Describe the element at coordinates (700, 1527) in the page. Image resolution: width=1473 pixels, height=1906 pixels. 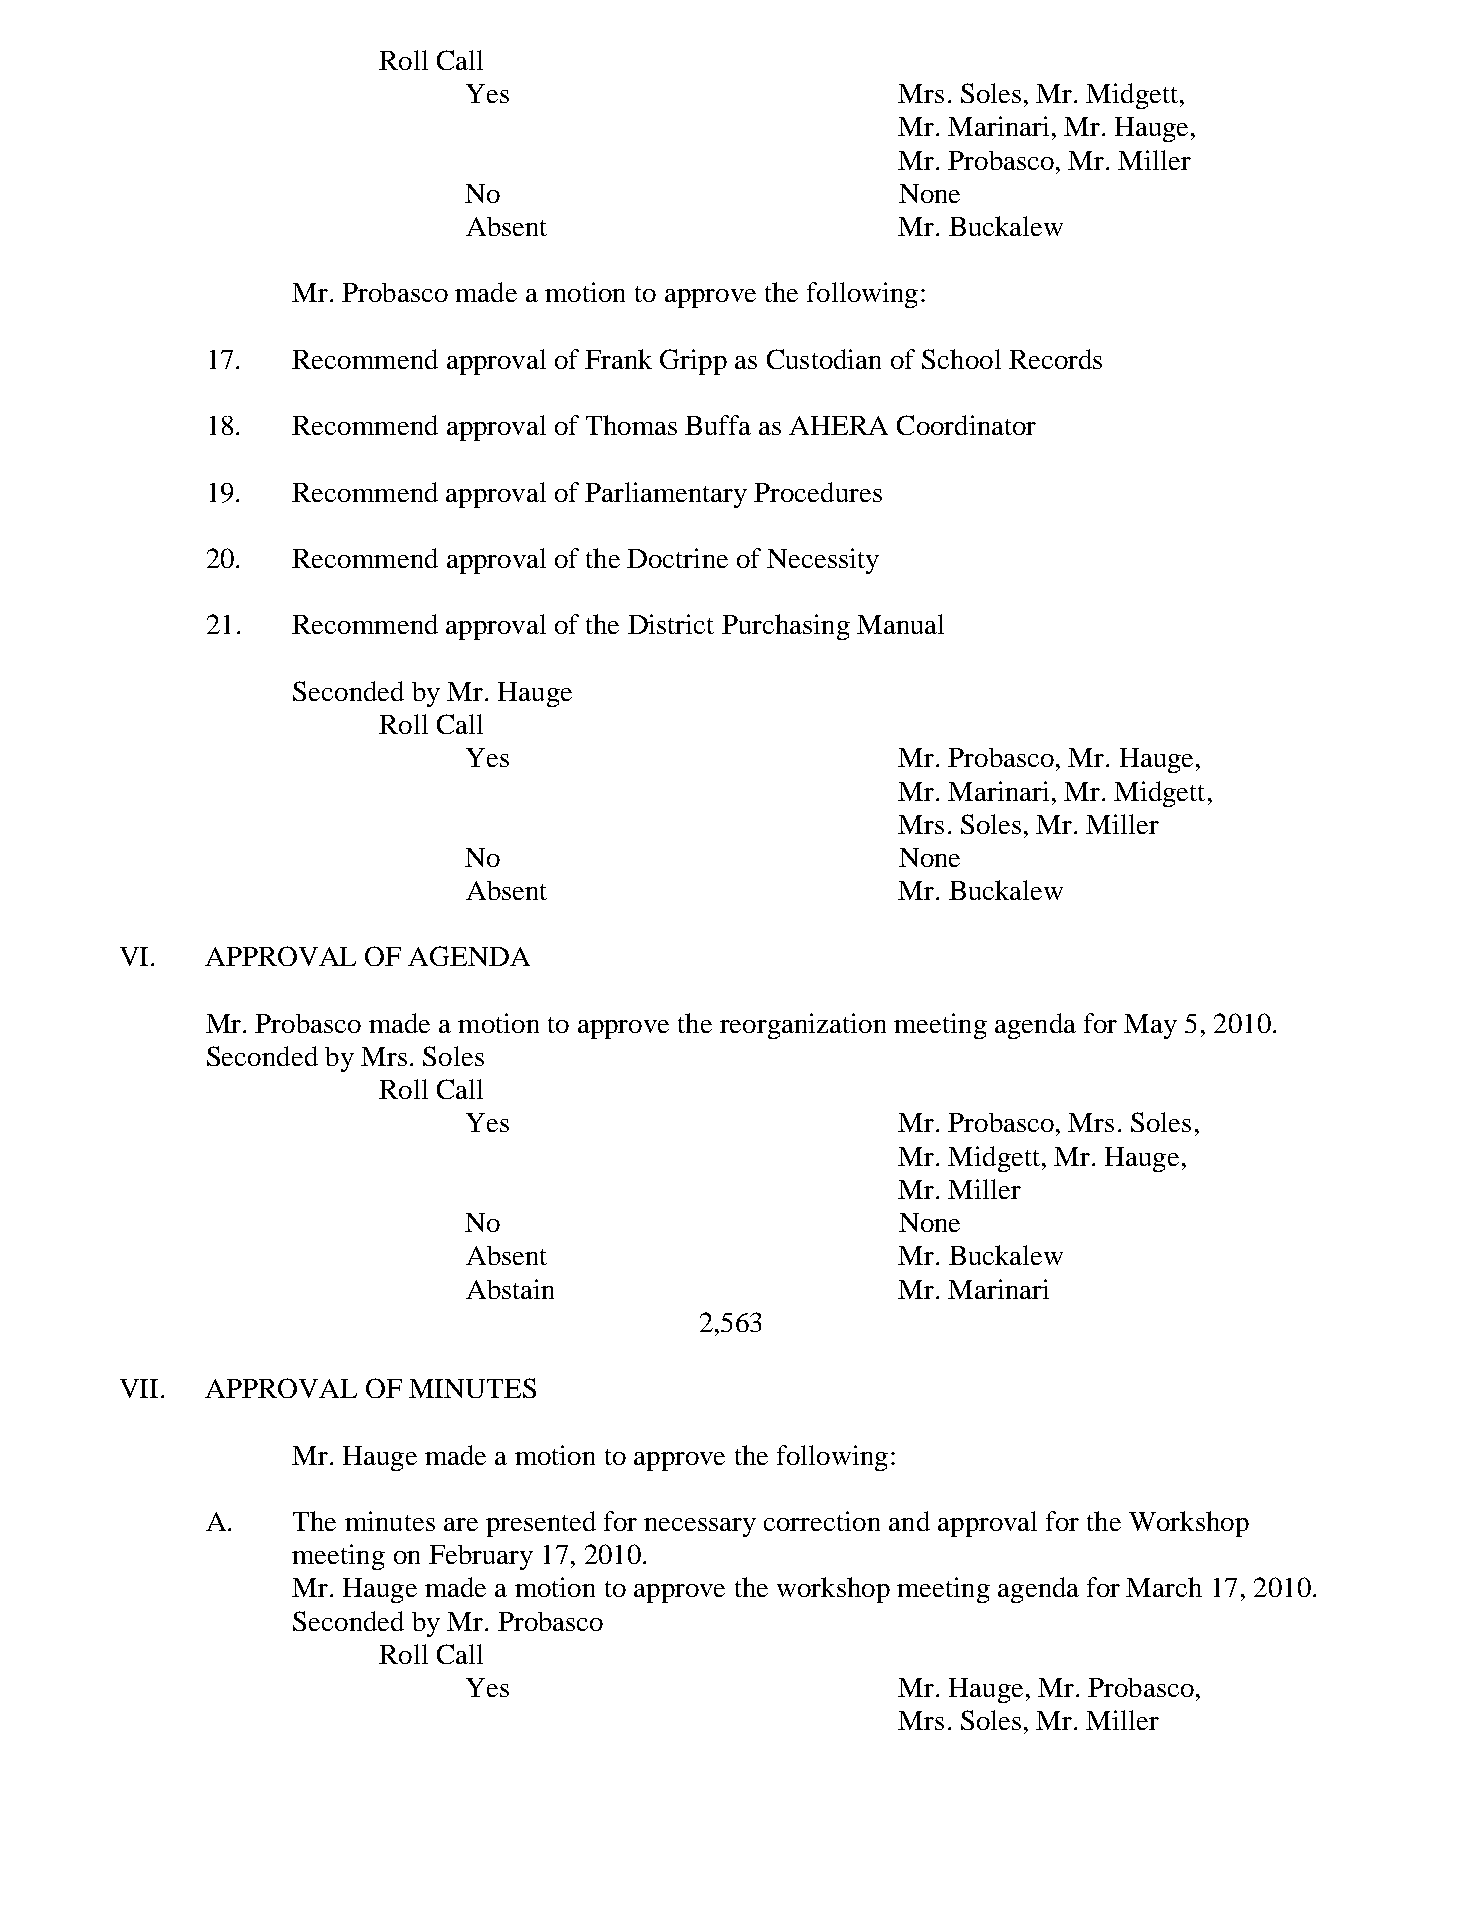
I see `necessary` at that location.
